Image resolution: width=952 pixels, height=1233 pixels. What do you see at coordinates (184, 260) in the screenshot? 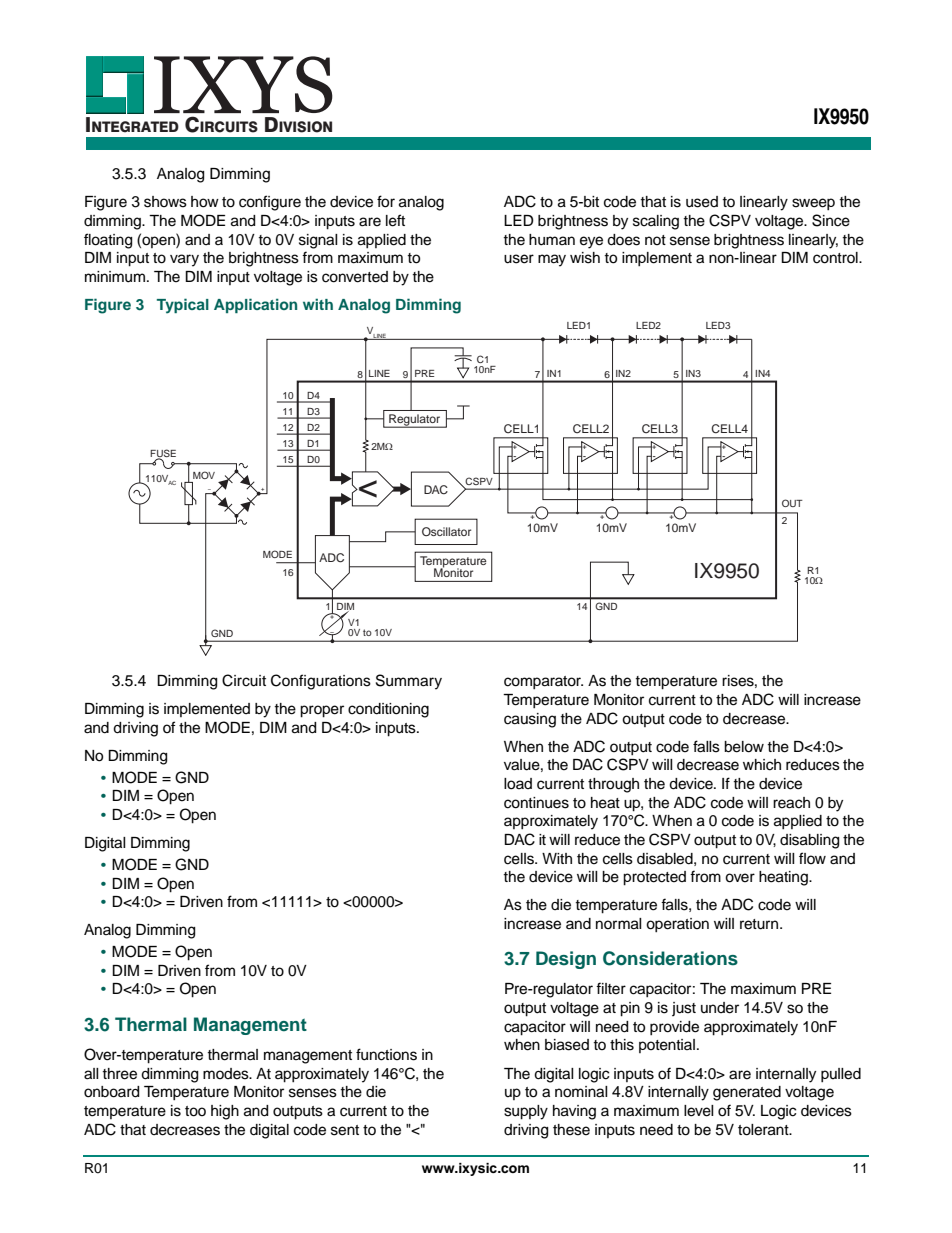
I see `vary` at bounding box center [184, 260].
